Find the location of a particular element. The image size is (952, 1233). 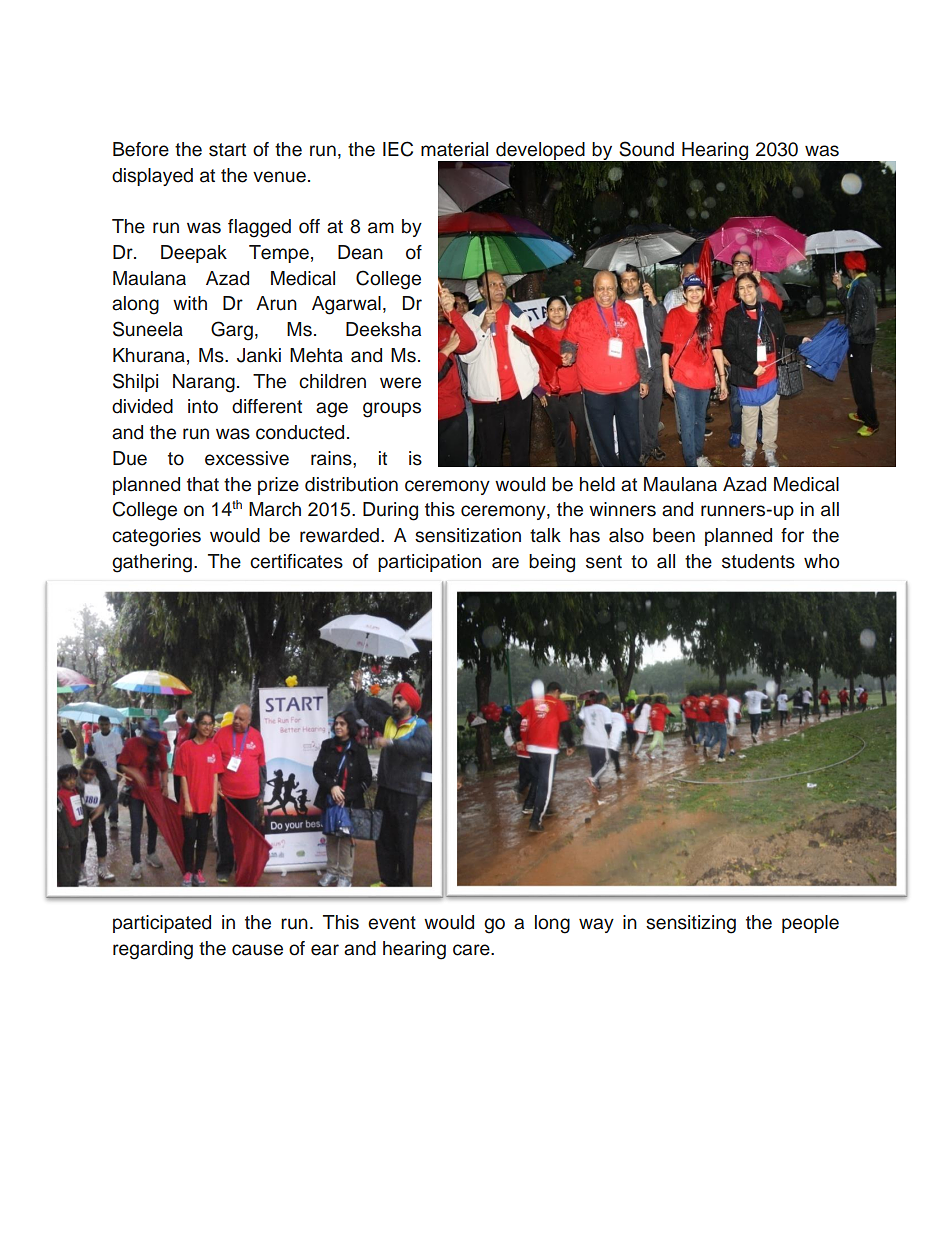

participation is located at coordinates (429, 563).
